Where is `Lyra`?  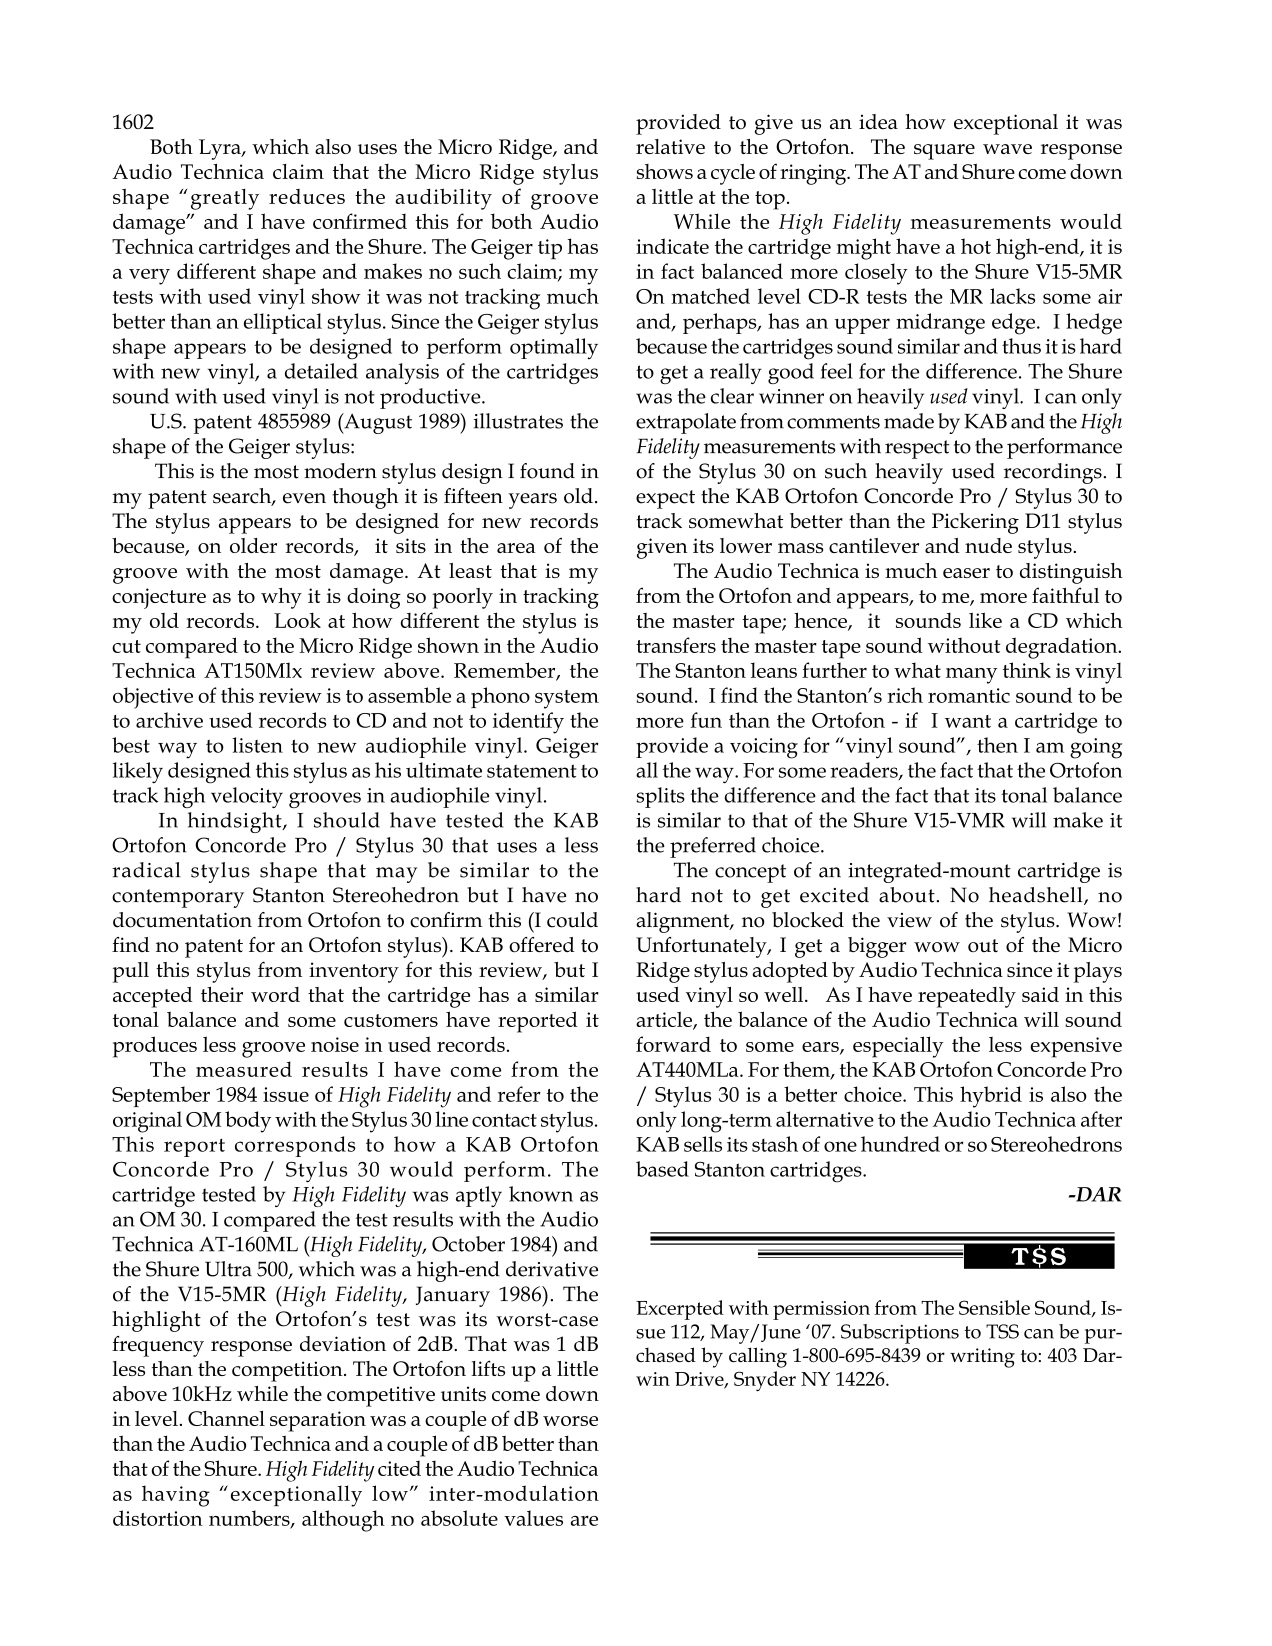
Lyra is located at coordinates (221, 149).
